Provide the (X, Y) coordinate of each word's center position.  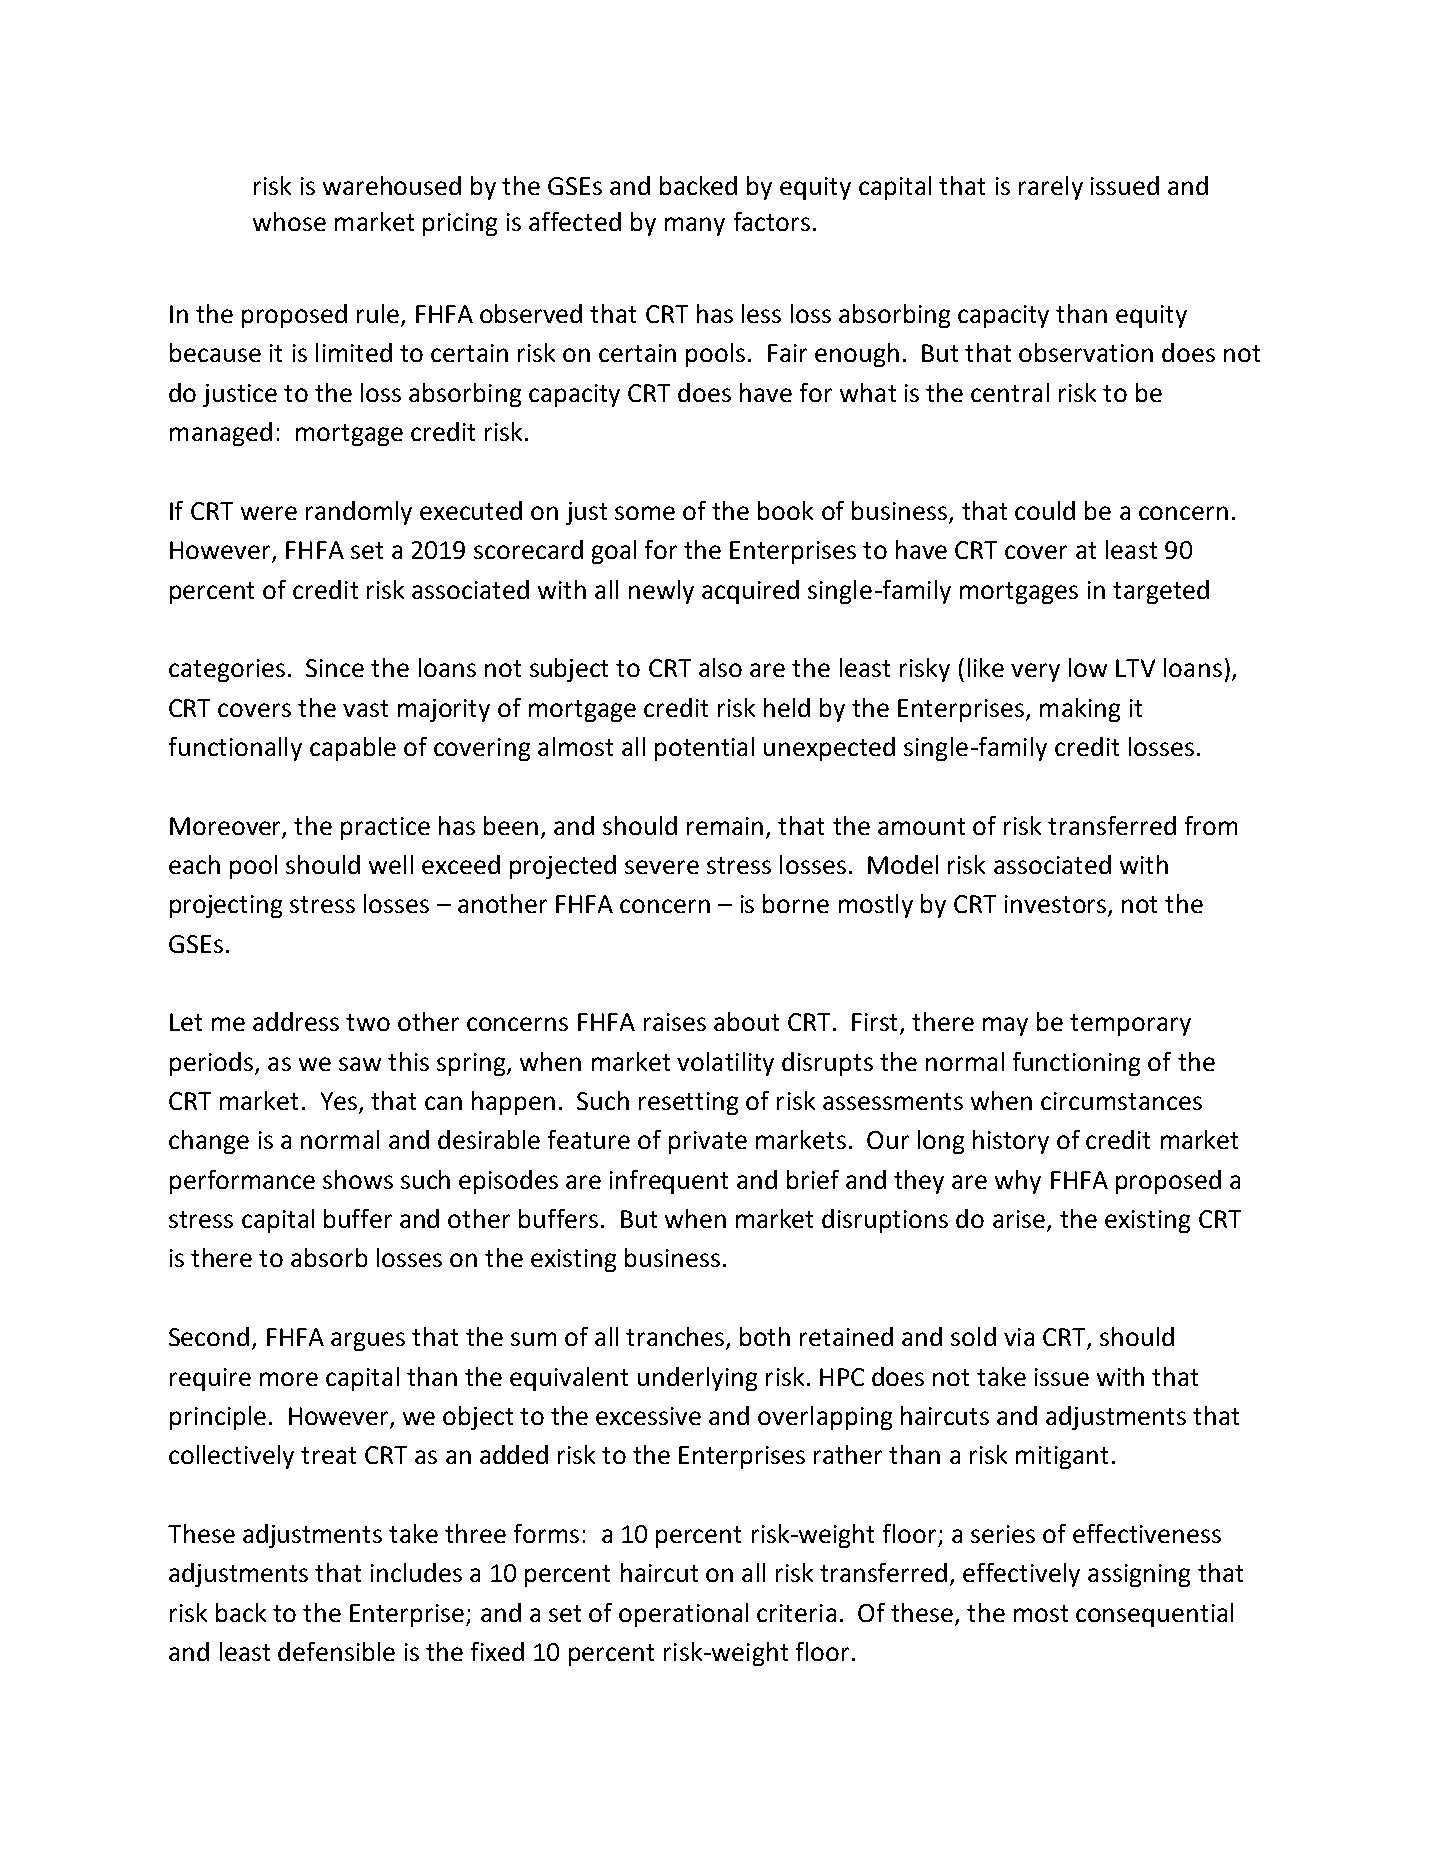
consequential (1154, 1615)
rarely (1051, 188)
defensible (336, 1651)
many (695, 226)
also (720, 667)
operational (683, 1615)
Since (335, 668)
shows (358, 1179)
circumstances (1121, 1101)
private (708, 1142)
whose (289, 221)
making (1080, 710)
